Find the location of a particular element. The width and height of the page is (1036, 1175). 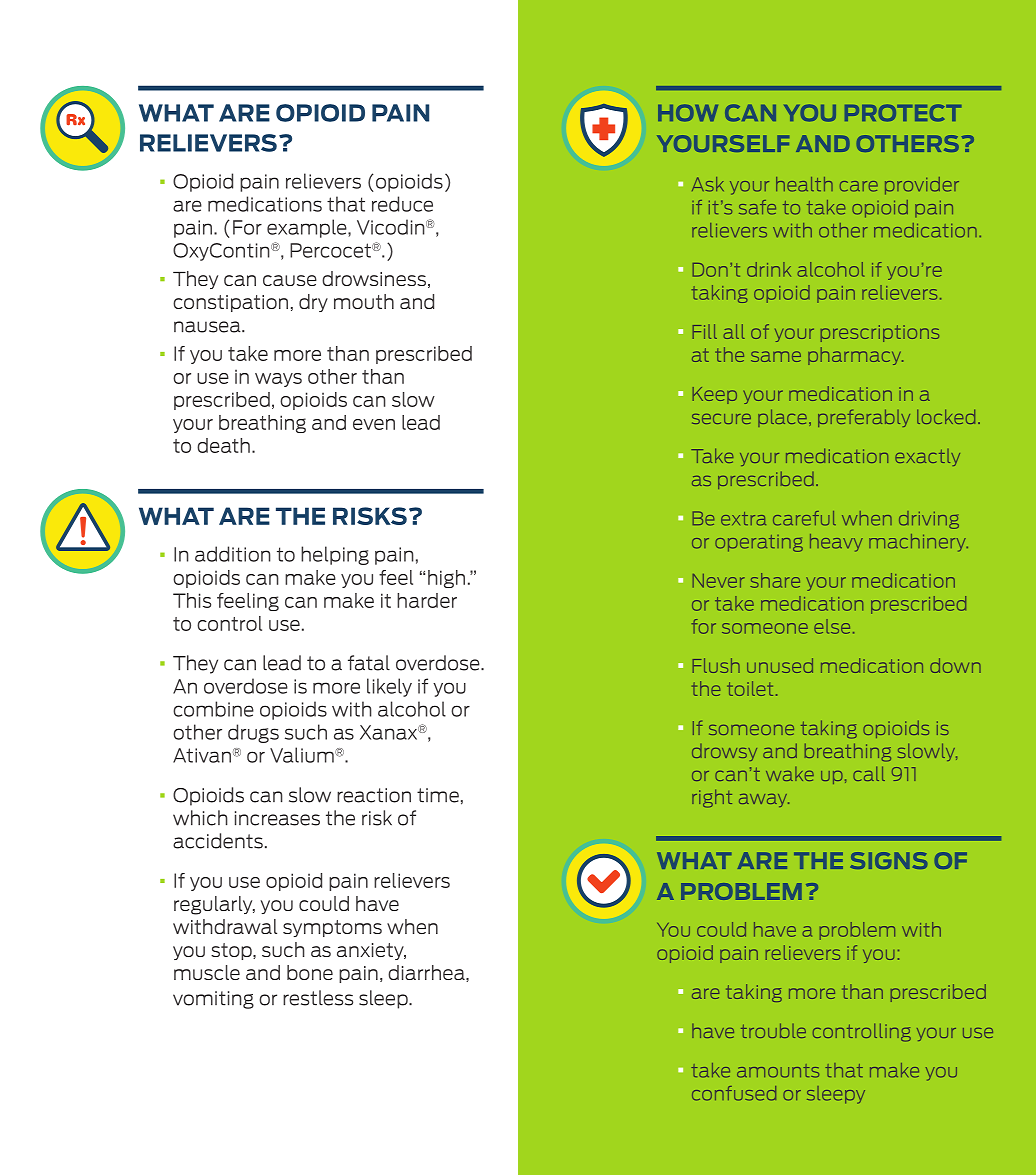

regularly is located at coordinates (214, 905).
